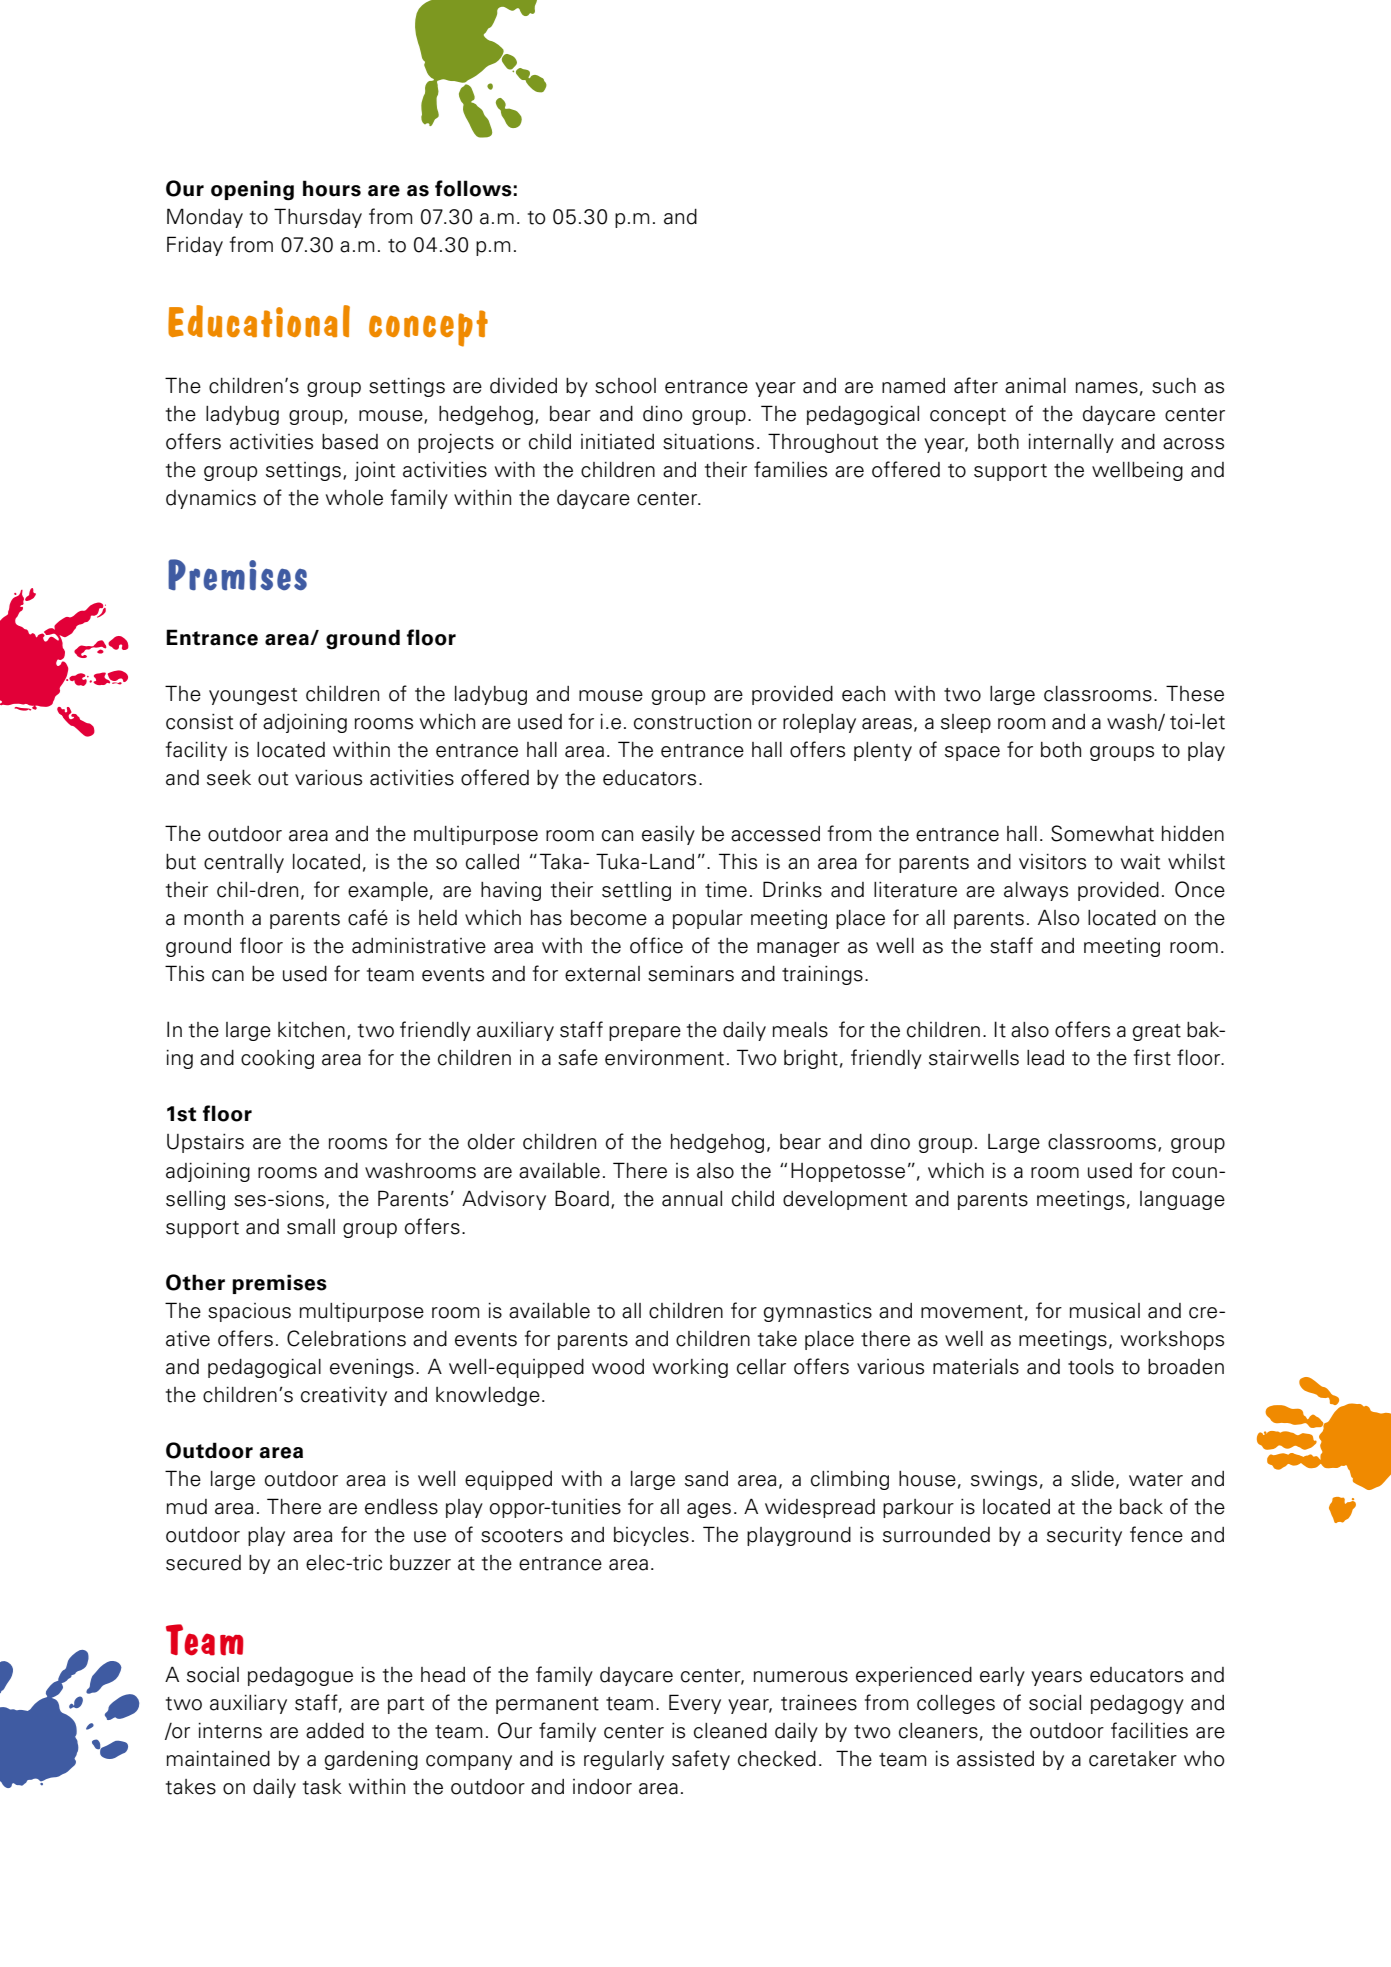 This image has height=1967, width=1391. What do you see at coordinates (1102, 833) in the image?
I see `Somewhat` at bounding box center [1102, 833].
